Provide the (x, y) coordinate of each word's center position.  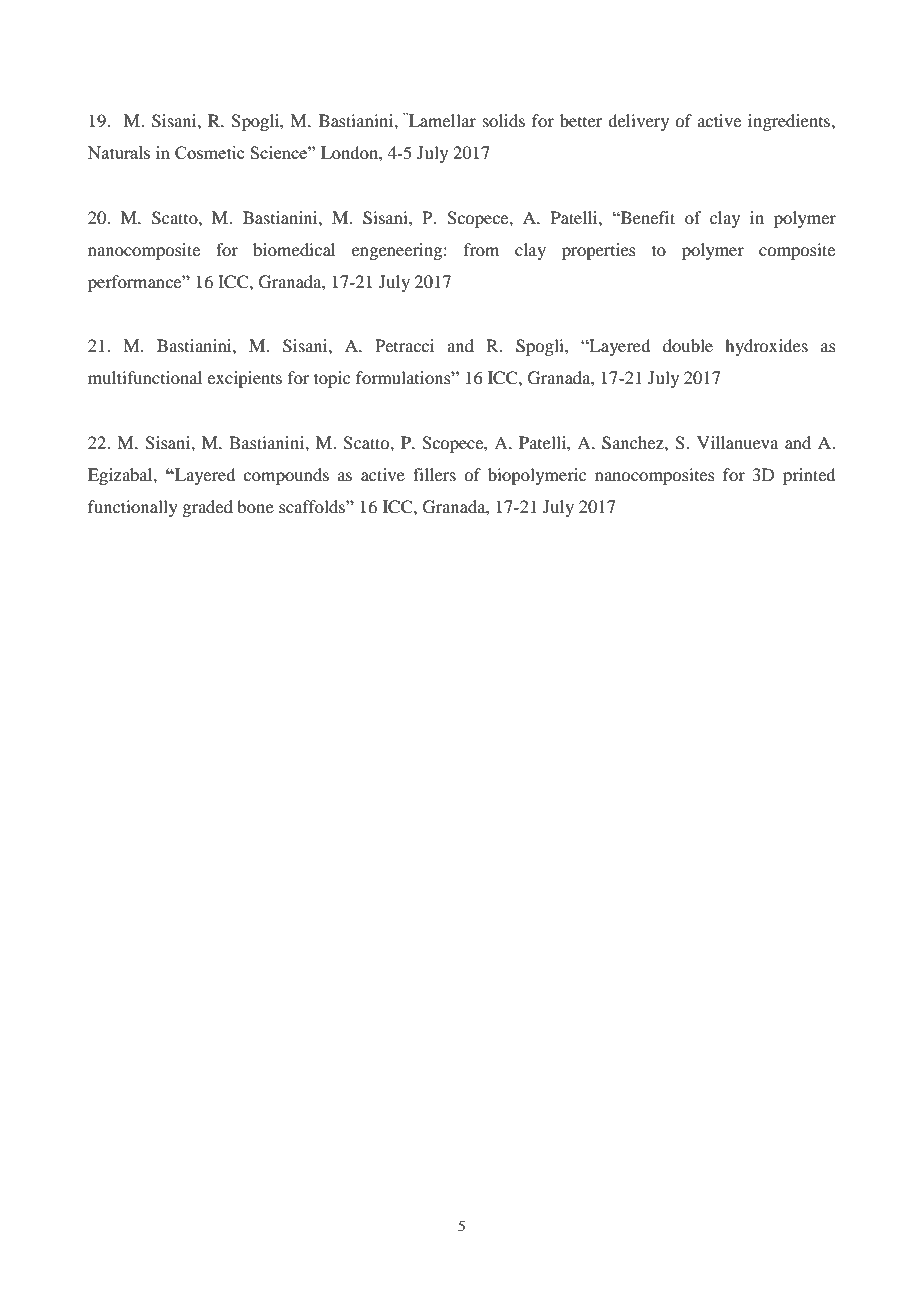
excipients (244, 379)
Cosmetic (209, 152)
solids (504, 120)
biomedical (294, 249)
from (481, 249)
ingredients (790, 122)
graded (207, 508)
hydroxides (766, 347)
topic (332, 379)
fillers (434, 474)
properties (599, 251)
